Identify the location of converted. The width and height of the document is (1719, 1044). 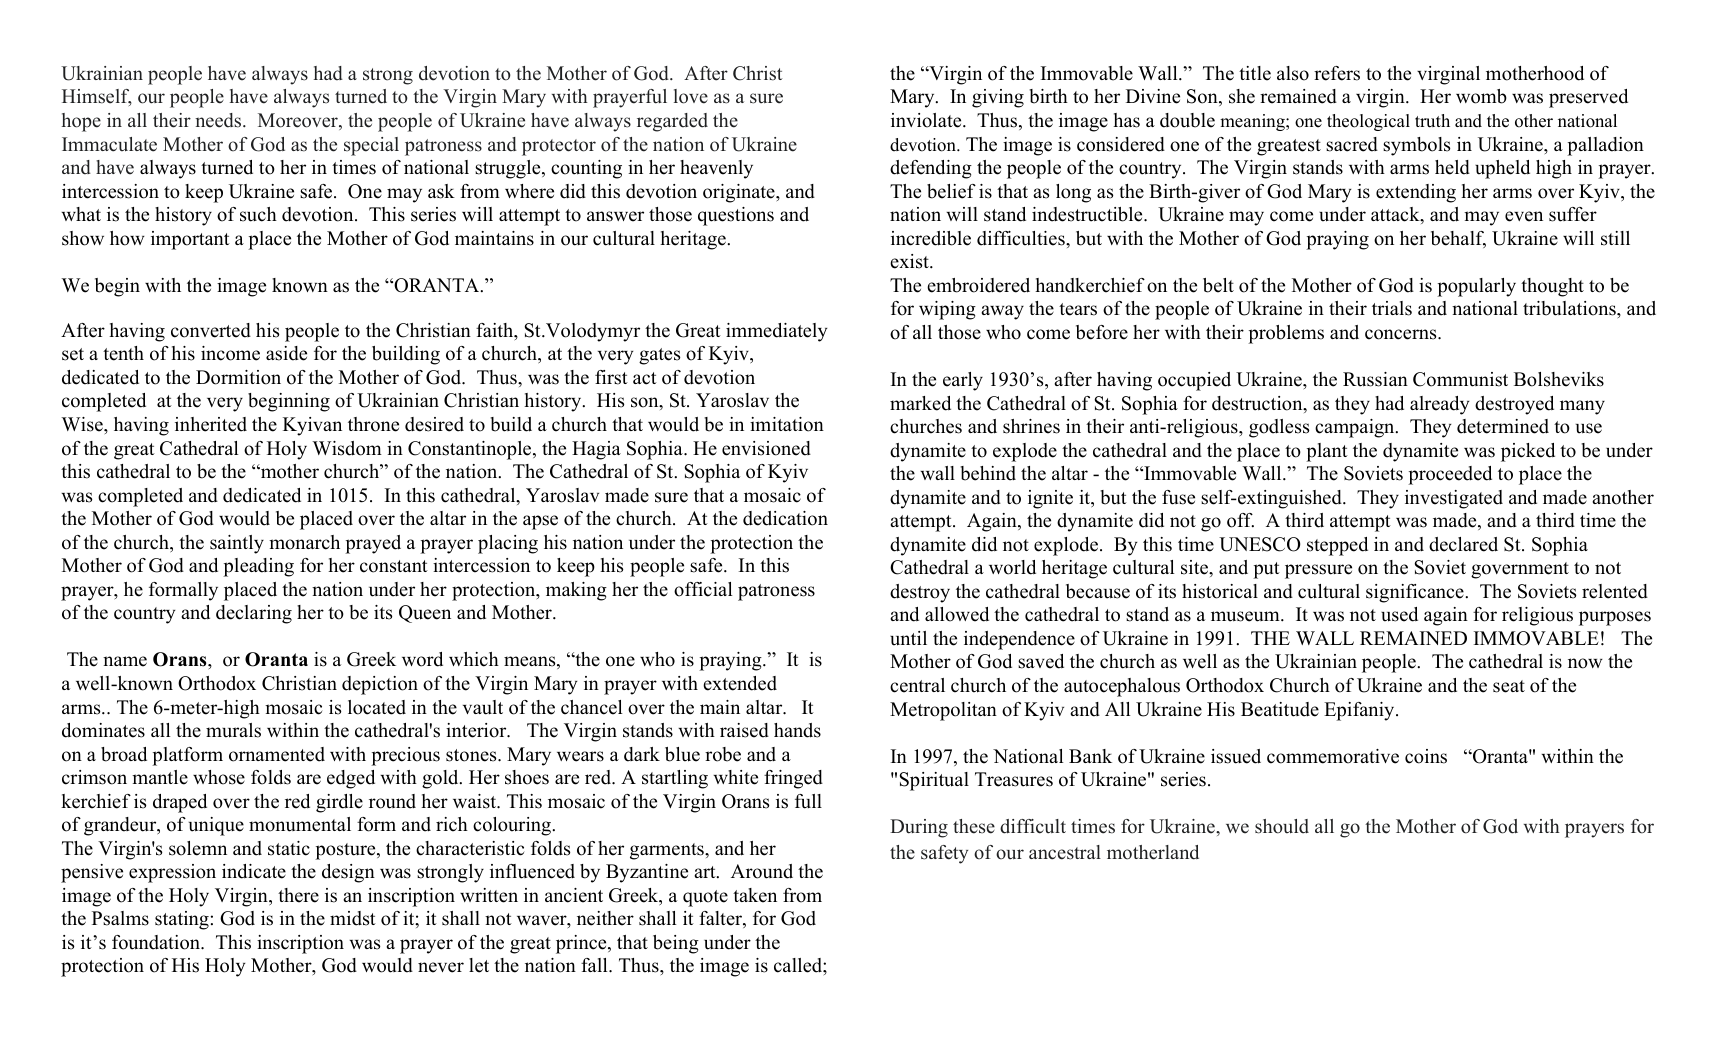
(211, 330).
